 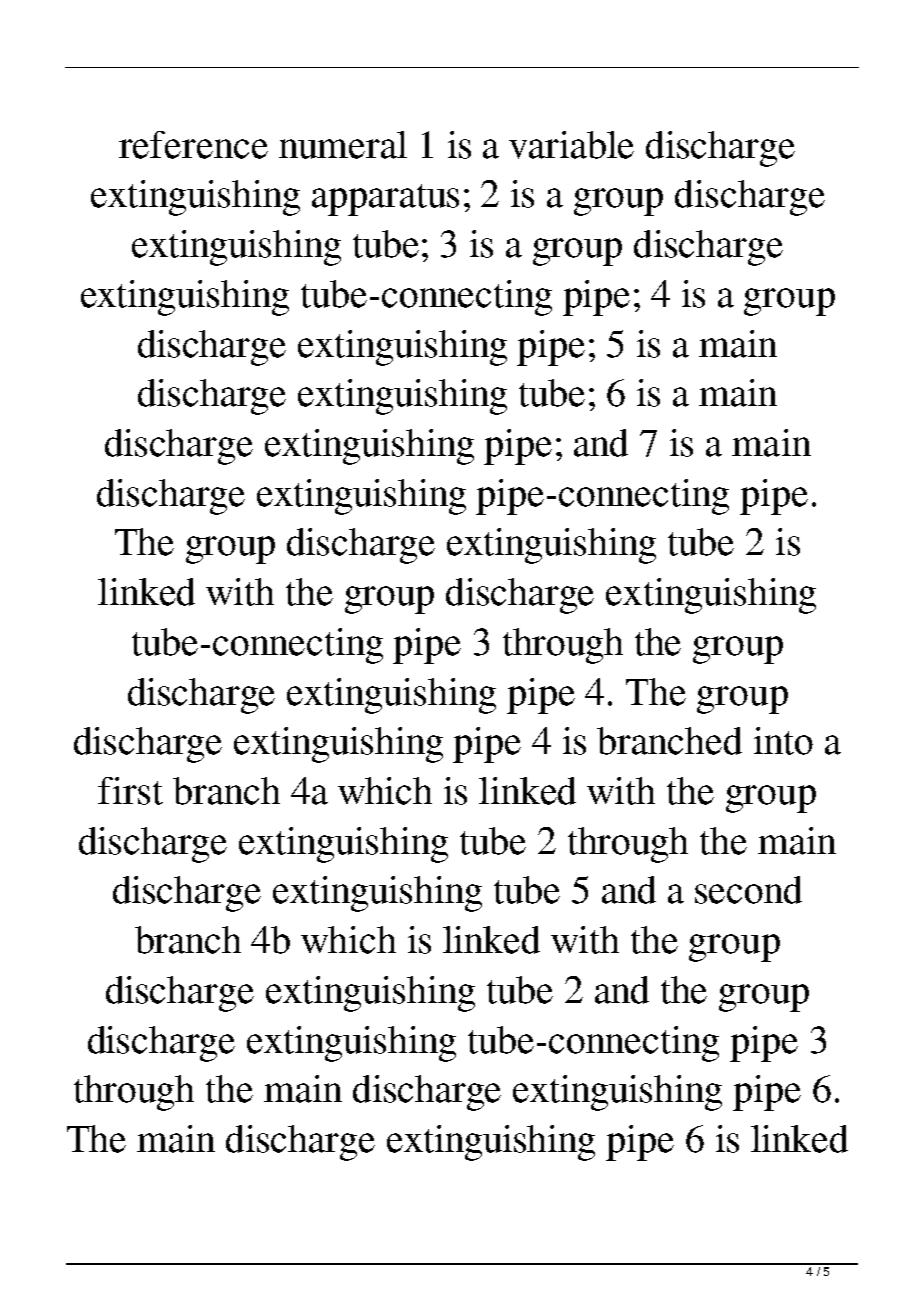 I want to click on variable, so click(x=571, y=145).
